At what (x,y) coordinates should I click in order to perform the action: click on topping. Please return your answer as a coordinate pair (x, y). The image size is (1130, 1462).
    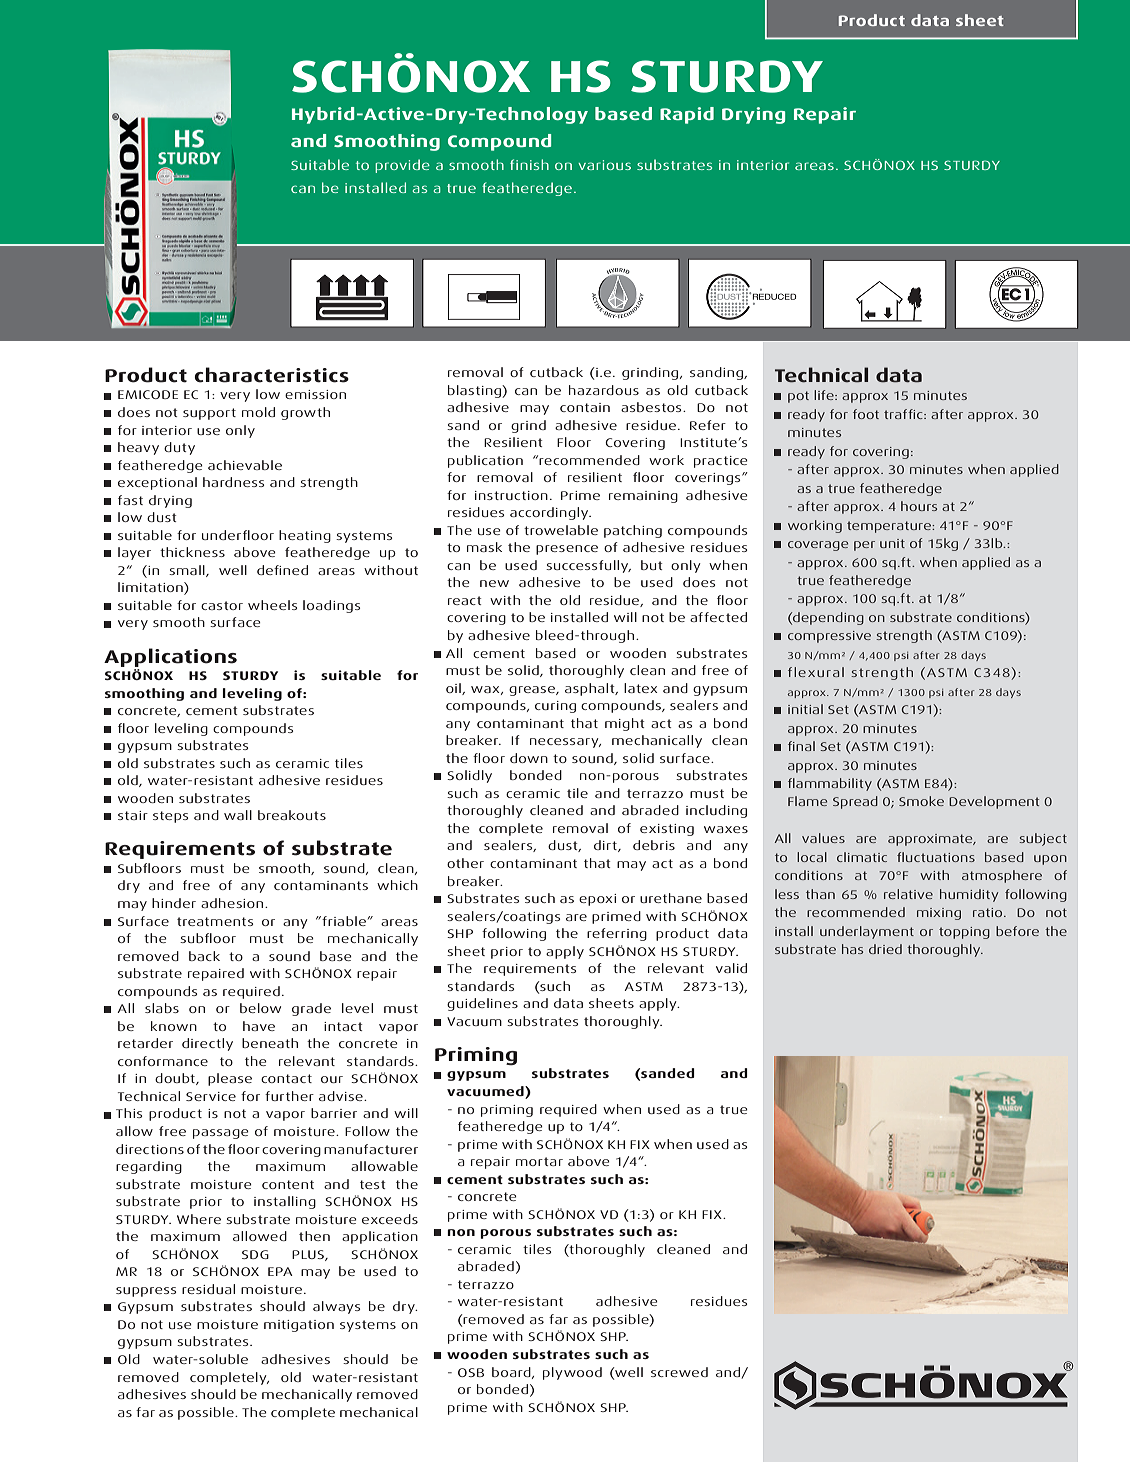
    Looking at the image, I should click on (964, 933).
